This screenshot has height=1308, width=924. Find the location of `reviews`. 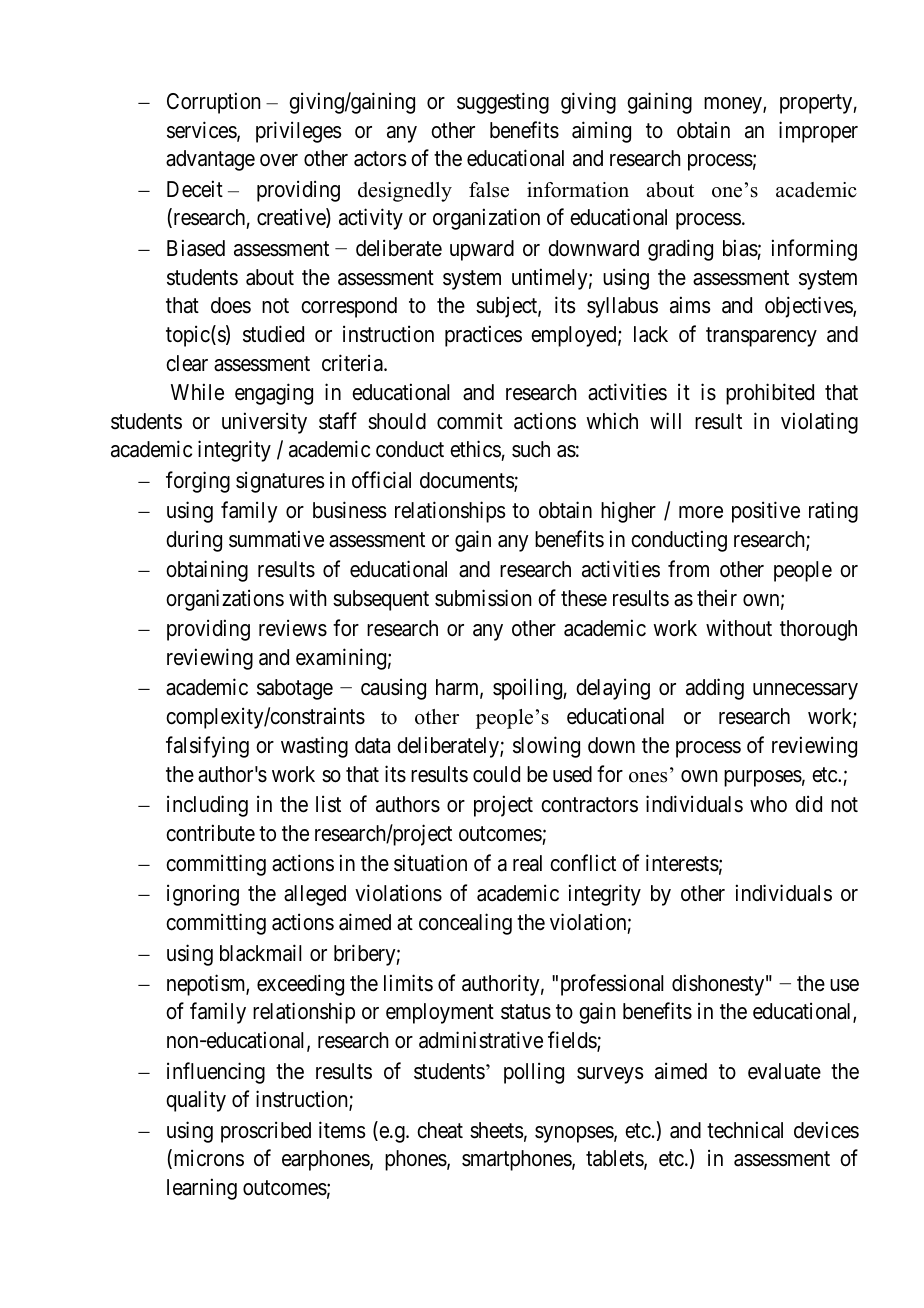

reviews is located at coordinates (293, 628).
